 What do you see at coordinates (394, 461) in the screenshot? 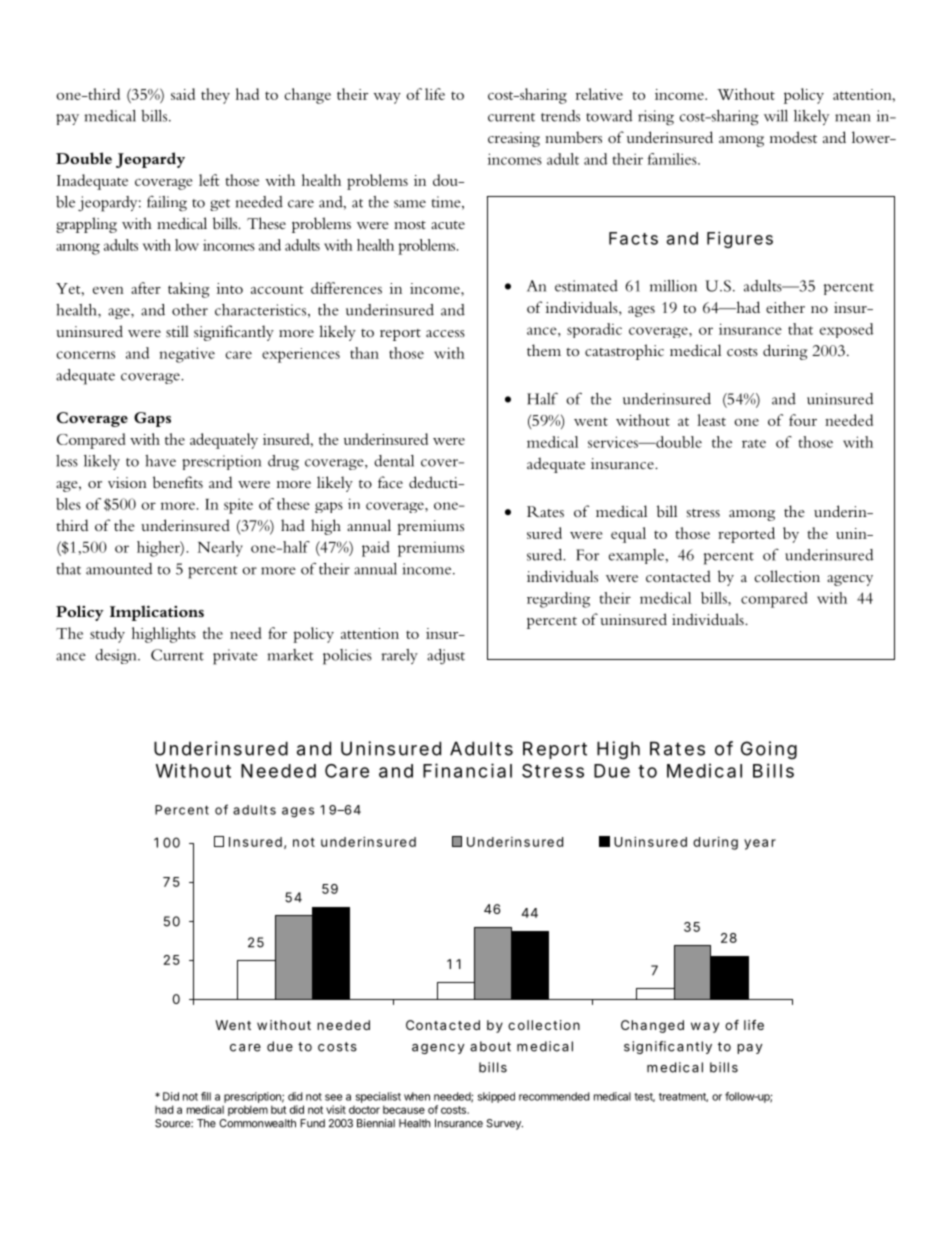
I see `dental` at bounding box center [394, 461].
